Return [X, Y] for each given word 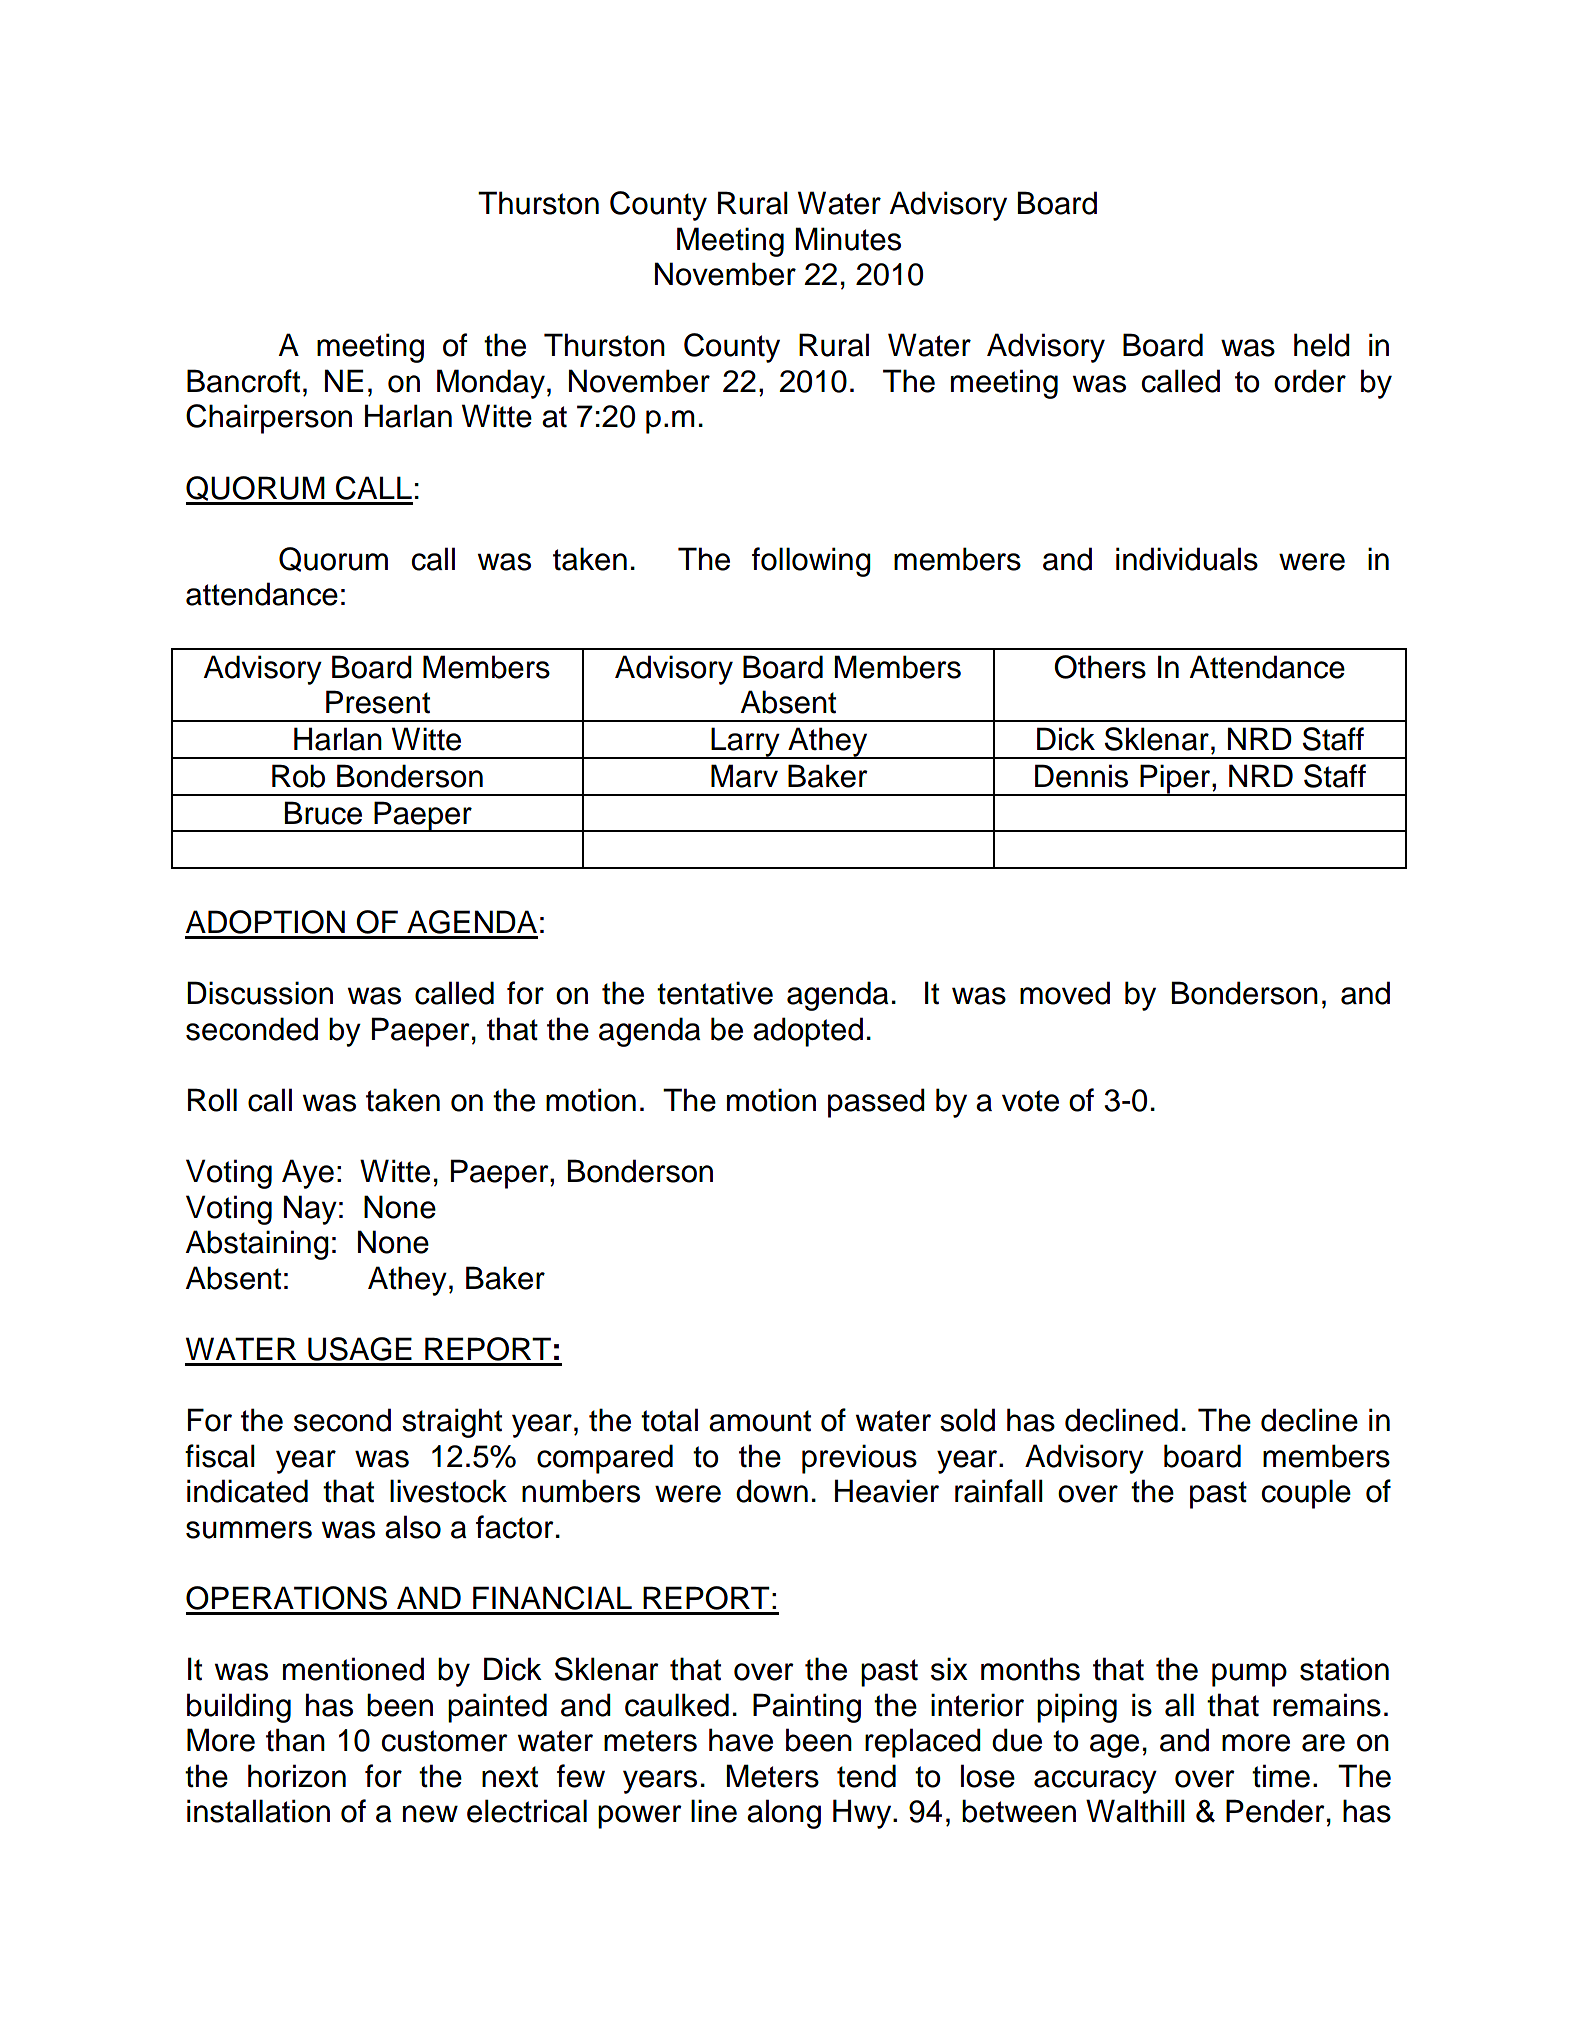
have [741, 1740]
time [1281, 1776]
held [1322, 345]
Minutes [848, 239]
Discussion [260, 993]
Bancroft [243, 381]
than [295, 1740]
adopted [808, 1032]
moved [1065, 993]
